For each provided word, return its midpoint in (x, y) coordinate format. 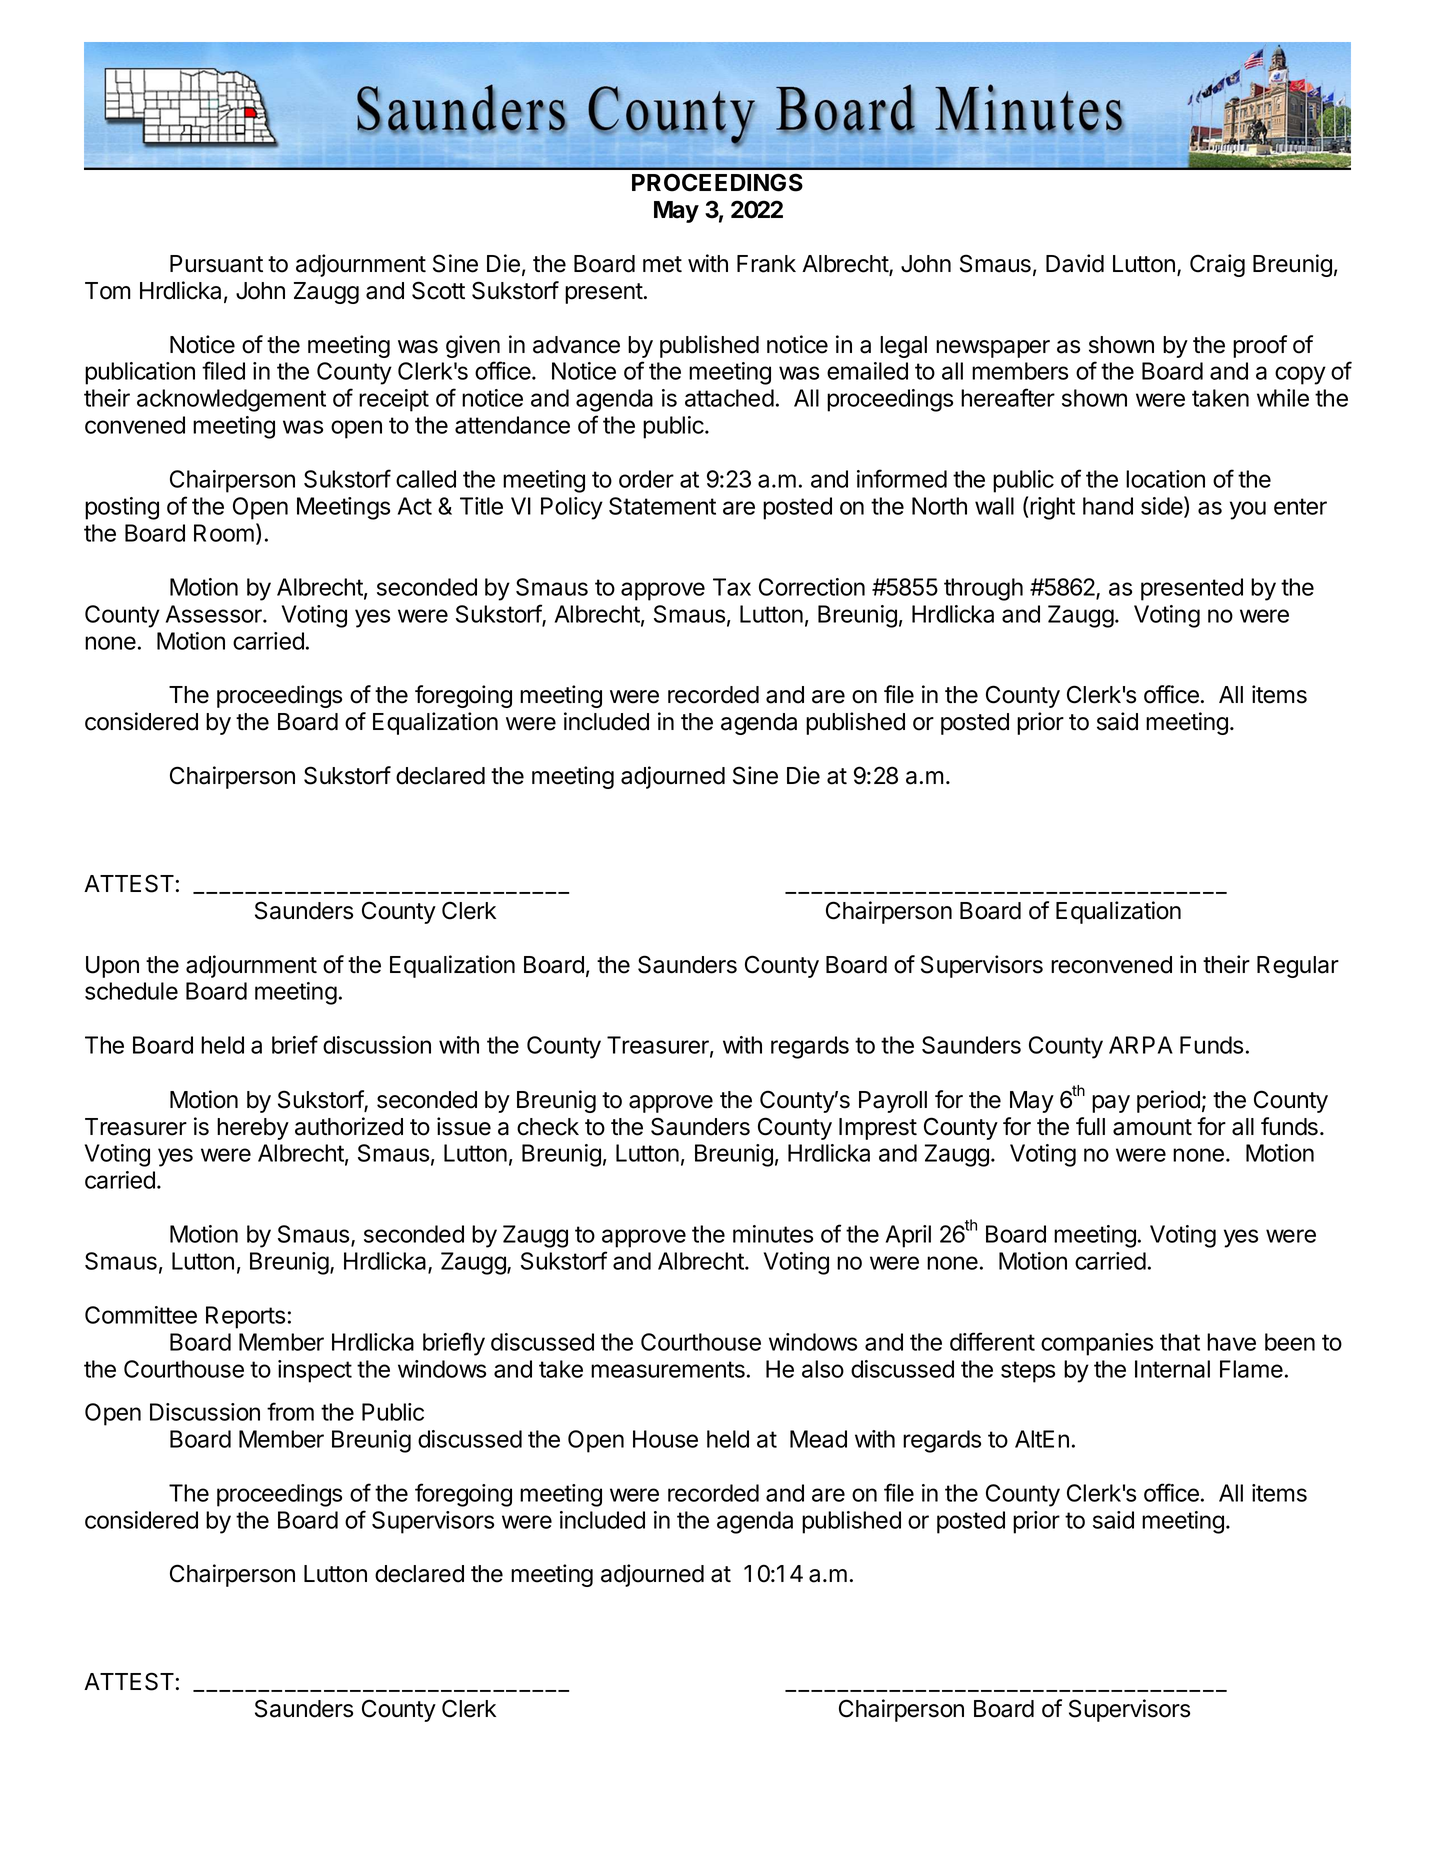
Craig (1217, 265)
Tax (732, 587)
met (662, 264)
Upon (112, 967)
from (290, 1411)
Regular (1298, 967)
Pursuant (216, 264)
